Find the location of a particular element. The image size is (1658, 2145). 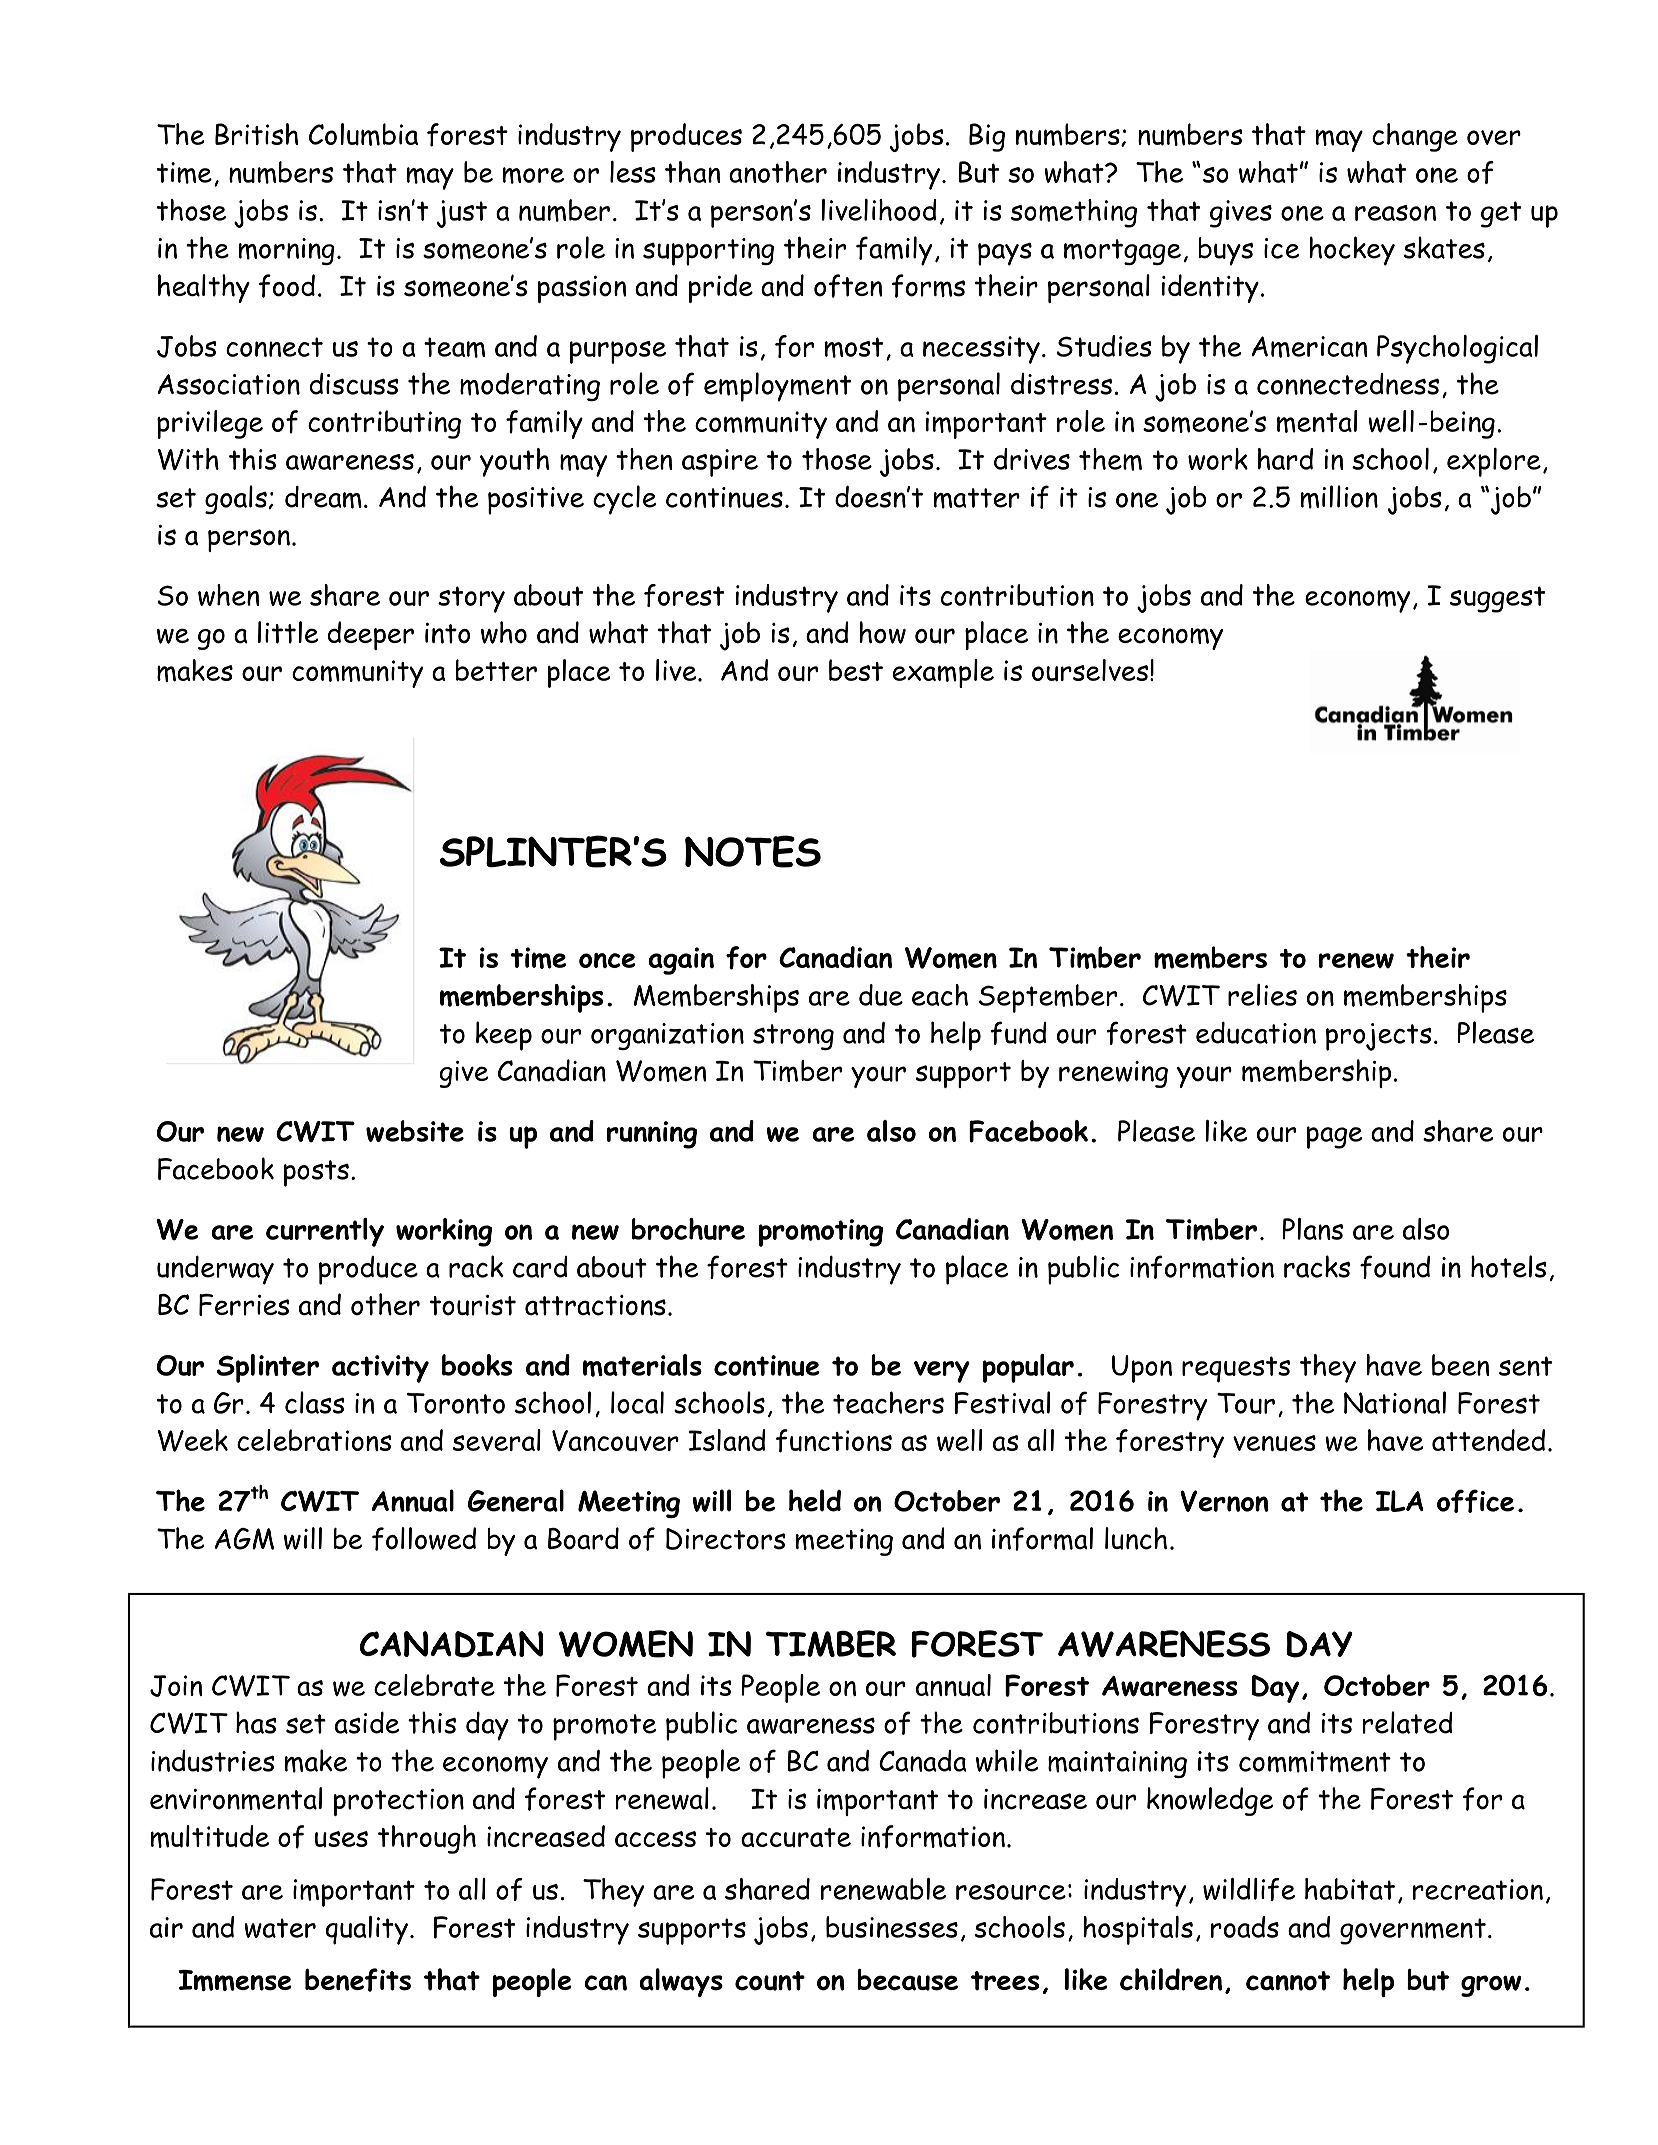

ILA is located at coordinates (1400, 1501).
